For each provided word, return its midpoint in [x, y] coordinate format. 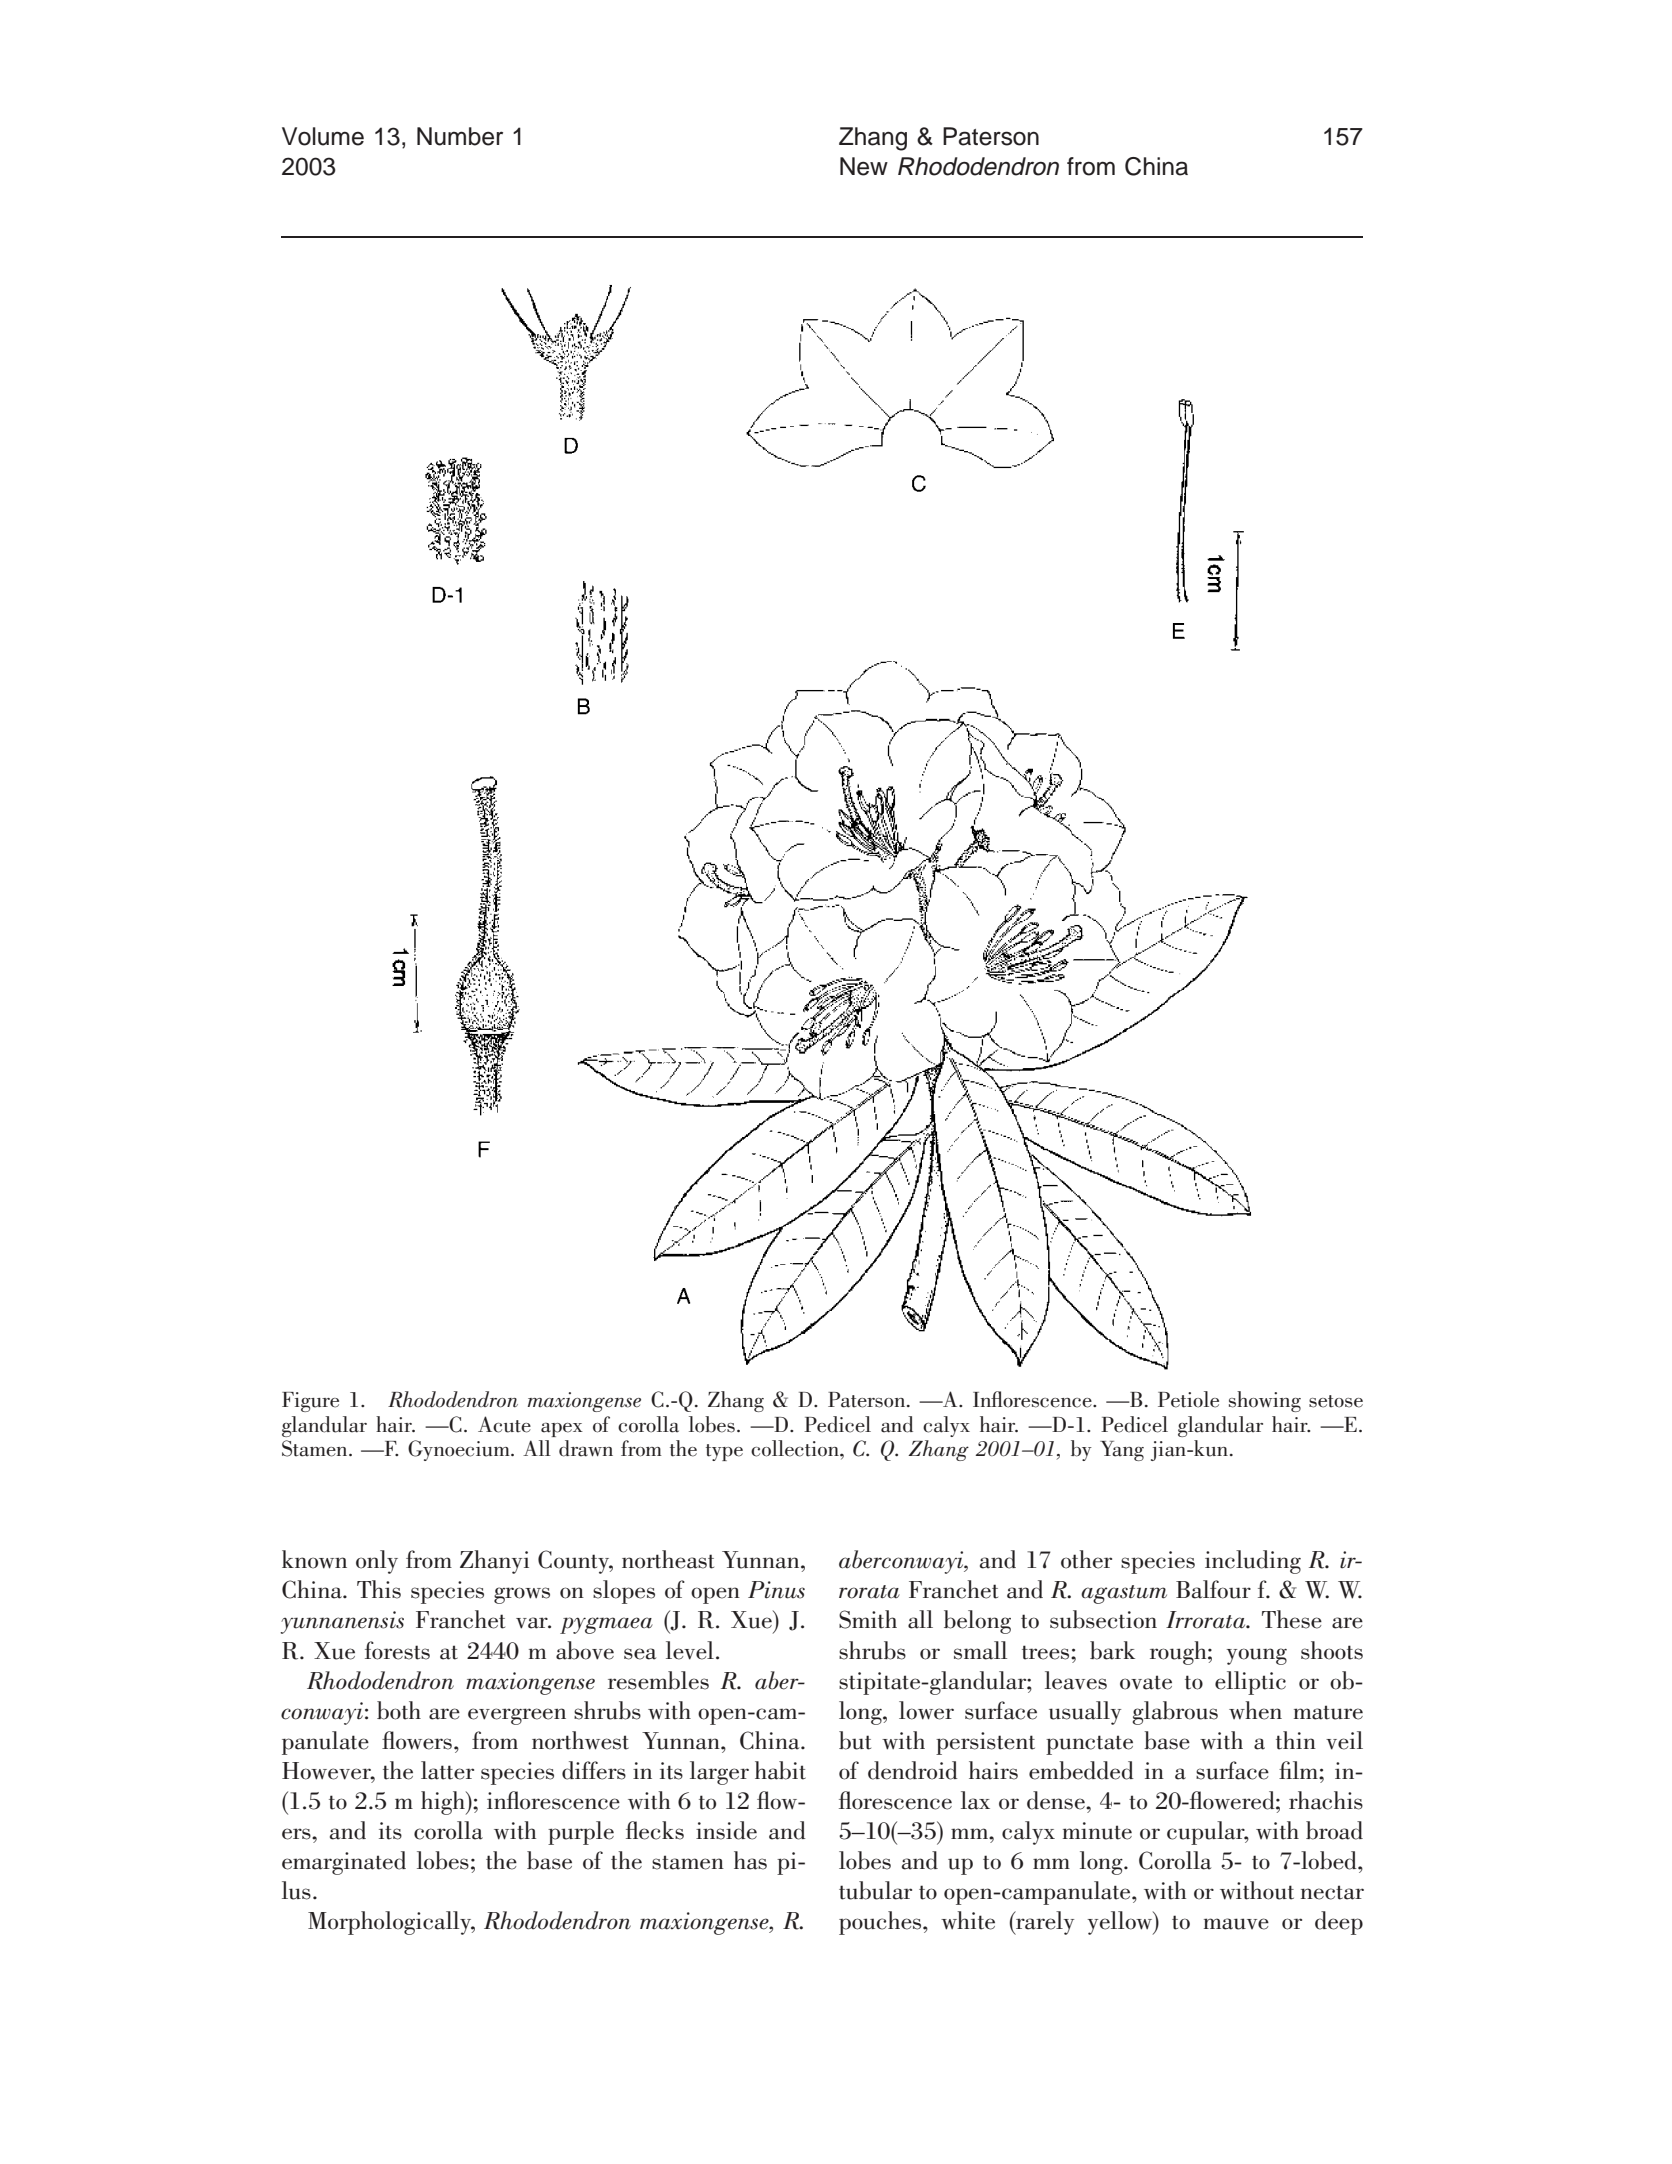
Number [460, 136]
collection [796, 1448]
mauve [1236, 1924]
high [444, 1803]
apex [562, 1430]
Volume [323, 136]
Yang [1122, 1451]
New [864, 166]
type [724, 1452]
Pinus [776, 1590]
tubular [875, 1890]
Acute [504, 1424]
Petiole [1188, 1399]
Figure [310, 1402]
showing [1265, 1401]
